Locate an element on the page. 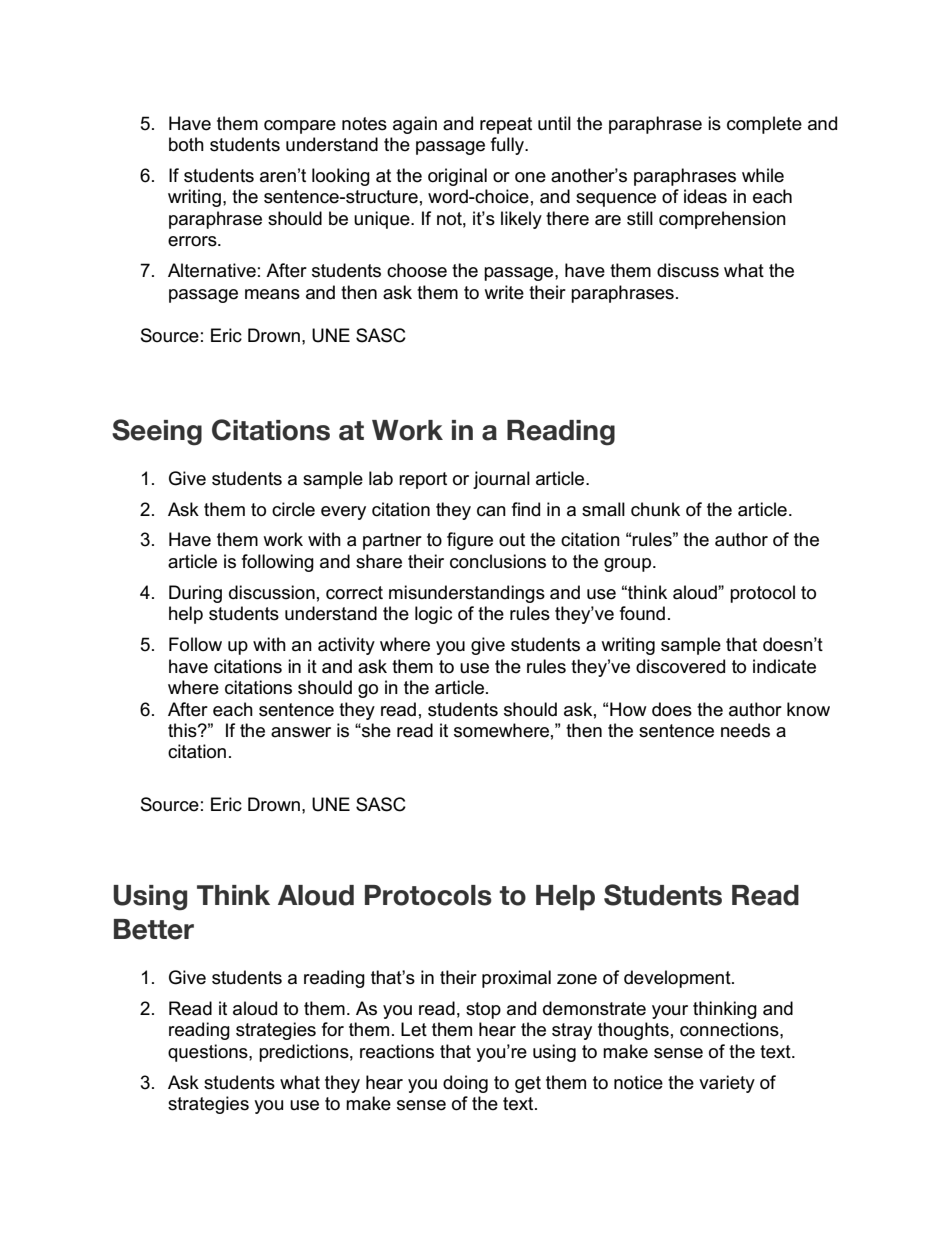 This page has height=1233, width=952. both is located at coordinates (186, 144).
